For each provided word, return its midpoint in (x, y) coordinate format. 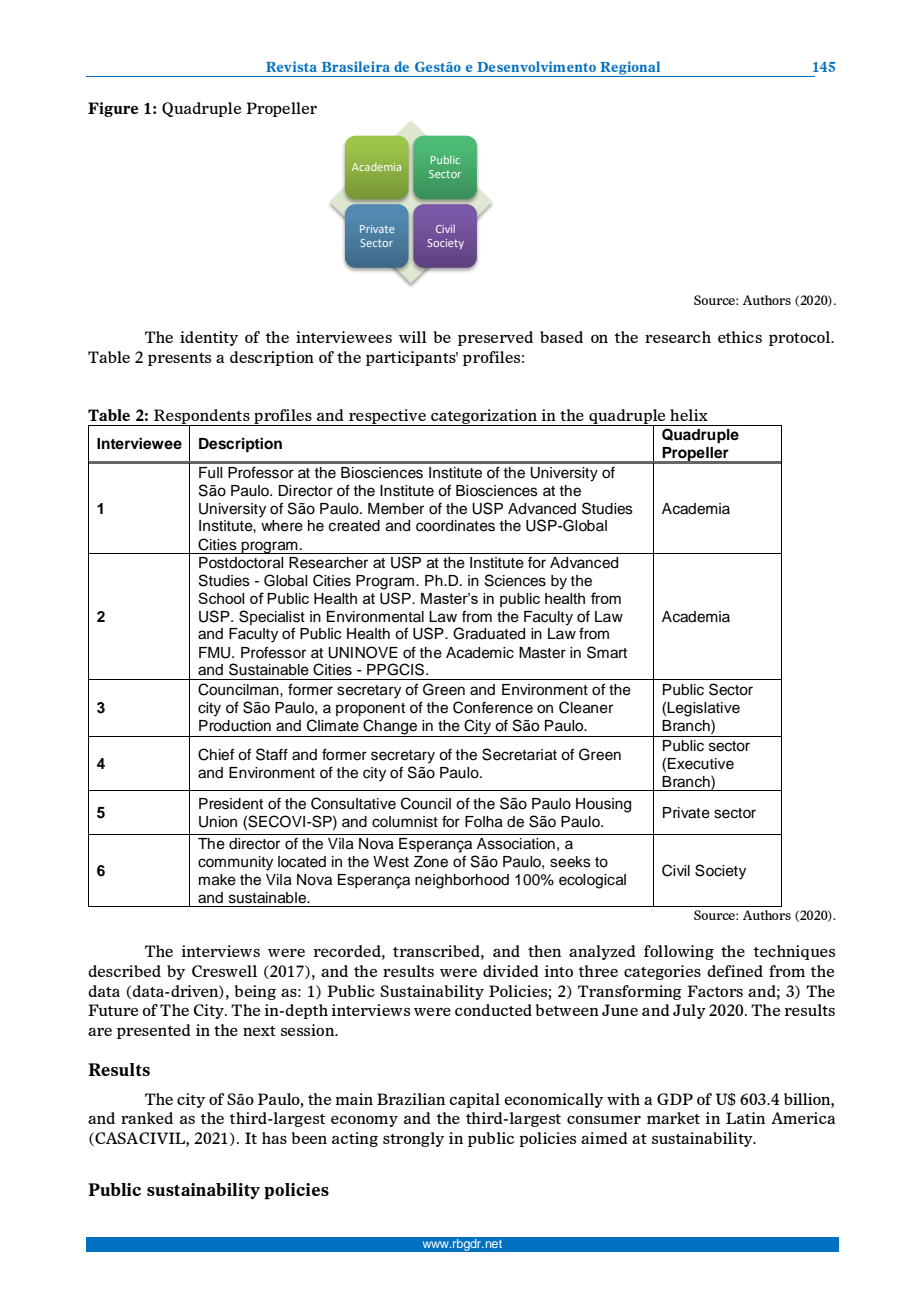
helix (689, 415)
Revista (291, 66)
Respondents (202, 417)
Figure (113, 109)
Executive (701, 764)
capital (475, 1100)
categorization (484, 417)
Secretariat (519, 754)
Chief (216, 754)
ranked (147, 1118)
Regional (630, 69)
